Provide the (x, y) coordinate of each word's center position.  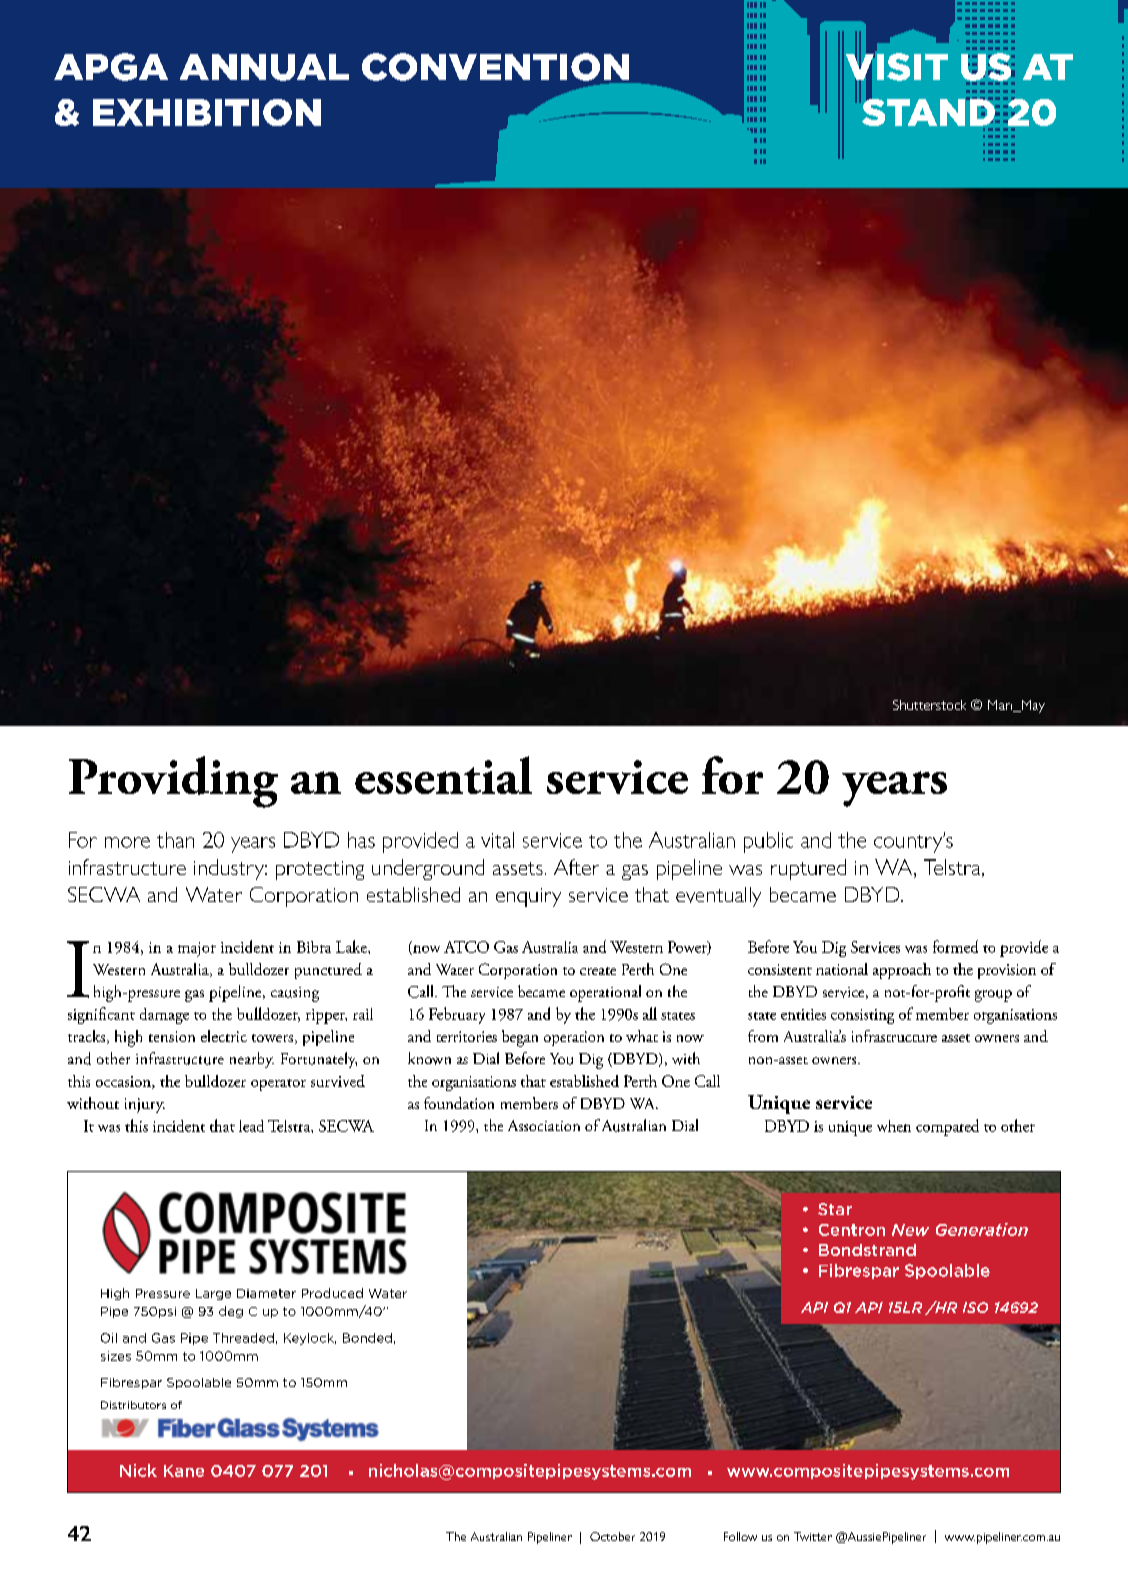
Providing (173, 782)
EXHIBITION (207, 112)
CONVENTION (495, 67)
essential (443, 775)
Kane (184, 1471)
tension (172, 1036)
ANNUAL (264, 67)
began (520, 1038)
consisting (862, 1016)
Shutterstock (929, 705)
